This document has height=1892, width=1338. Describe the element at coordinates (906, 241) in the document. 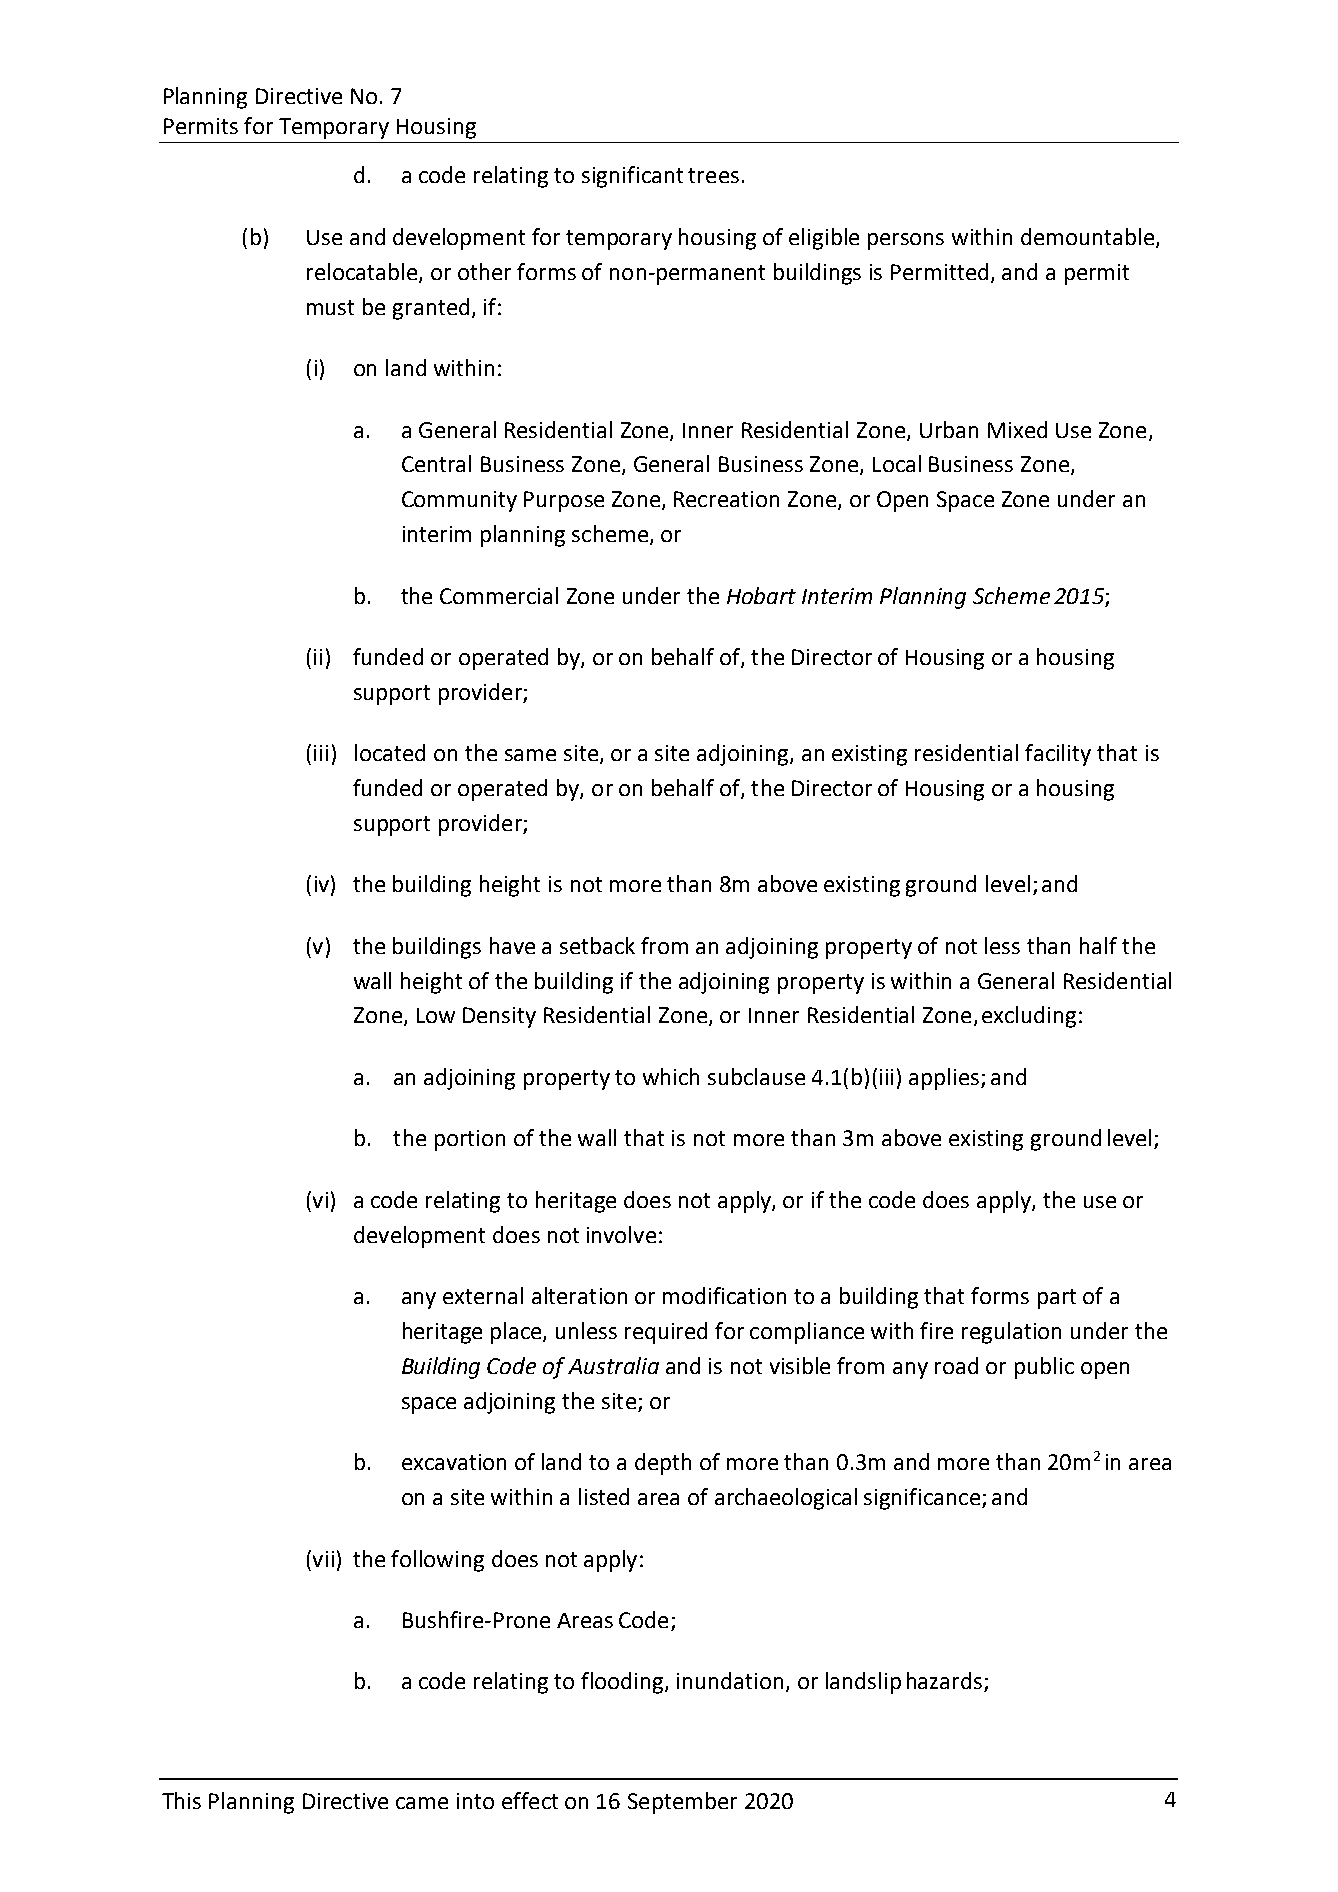

I see `persons` at that location.
